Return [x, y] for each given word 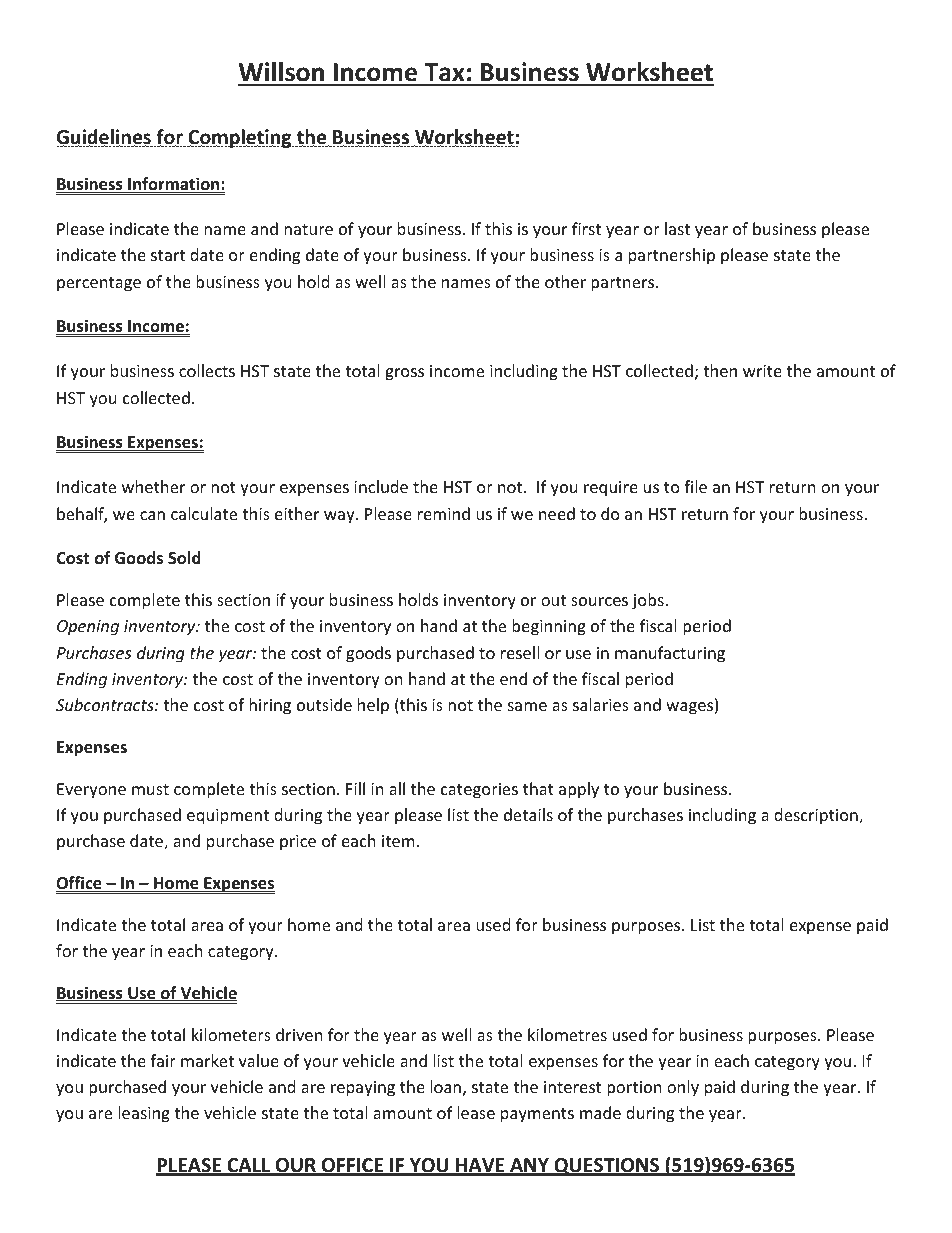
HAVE [480, 1166]
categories [479, 791]
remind [444, 513]
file [695, 486]
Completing [240, 138]
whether [153, 486]
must [150, 789]
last [677, 228]
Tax [444, 74]
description [817, 816]
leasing [144, 1114]
